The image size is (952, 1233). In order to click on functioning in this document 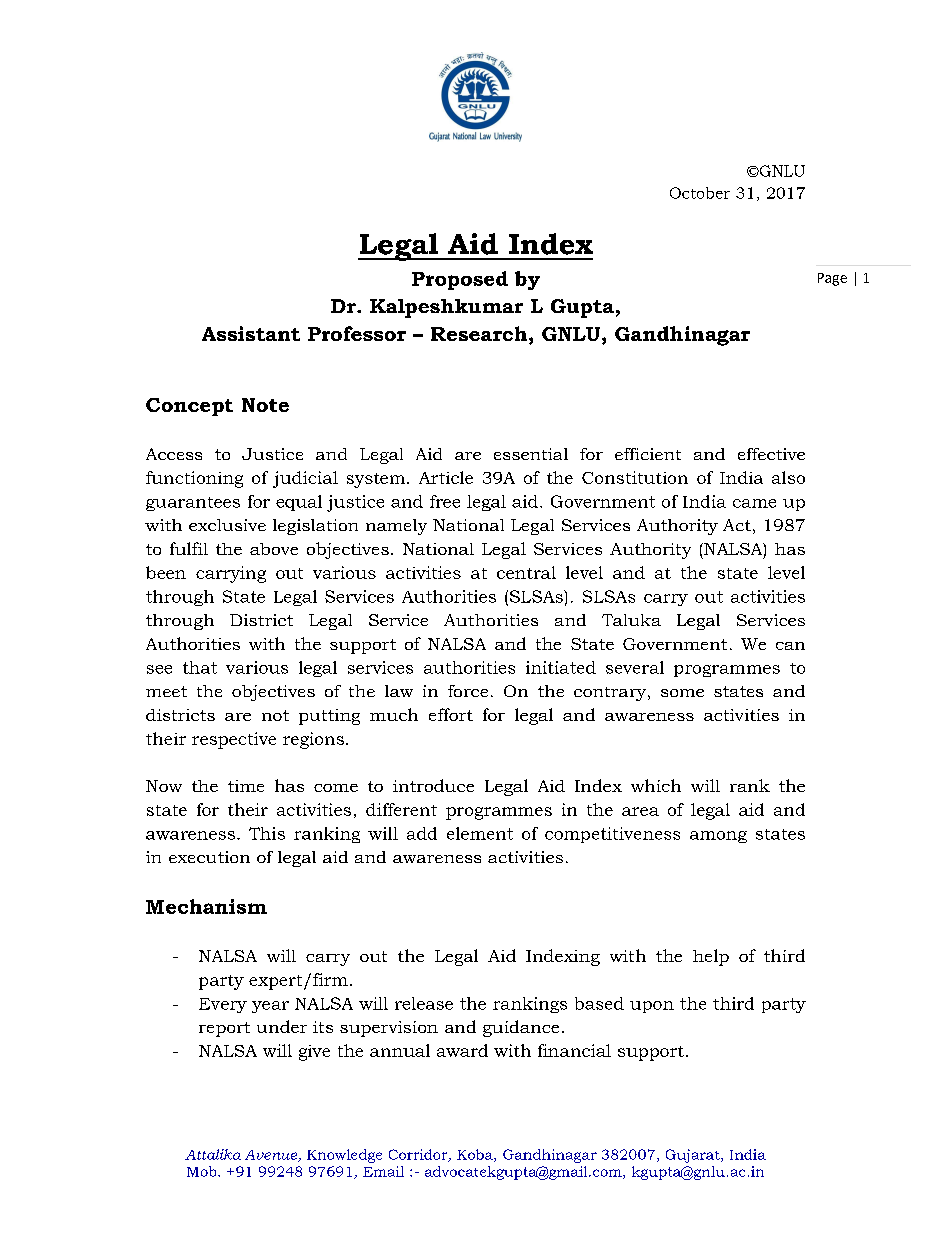, I will do `click(194, 479)`.
